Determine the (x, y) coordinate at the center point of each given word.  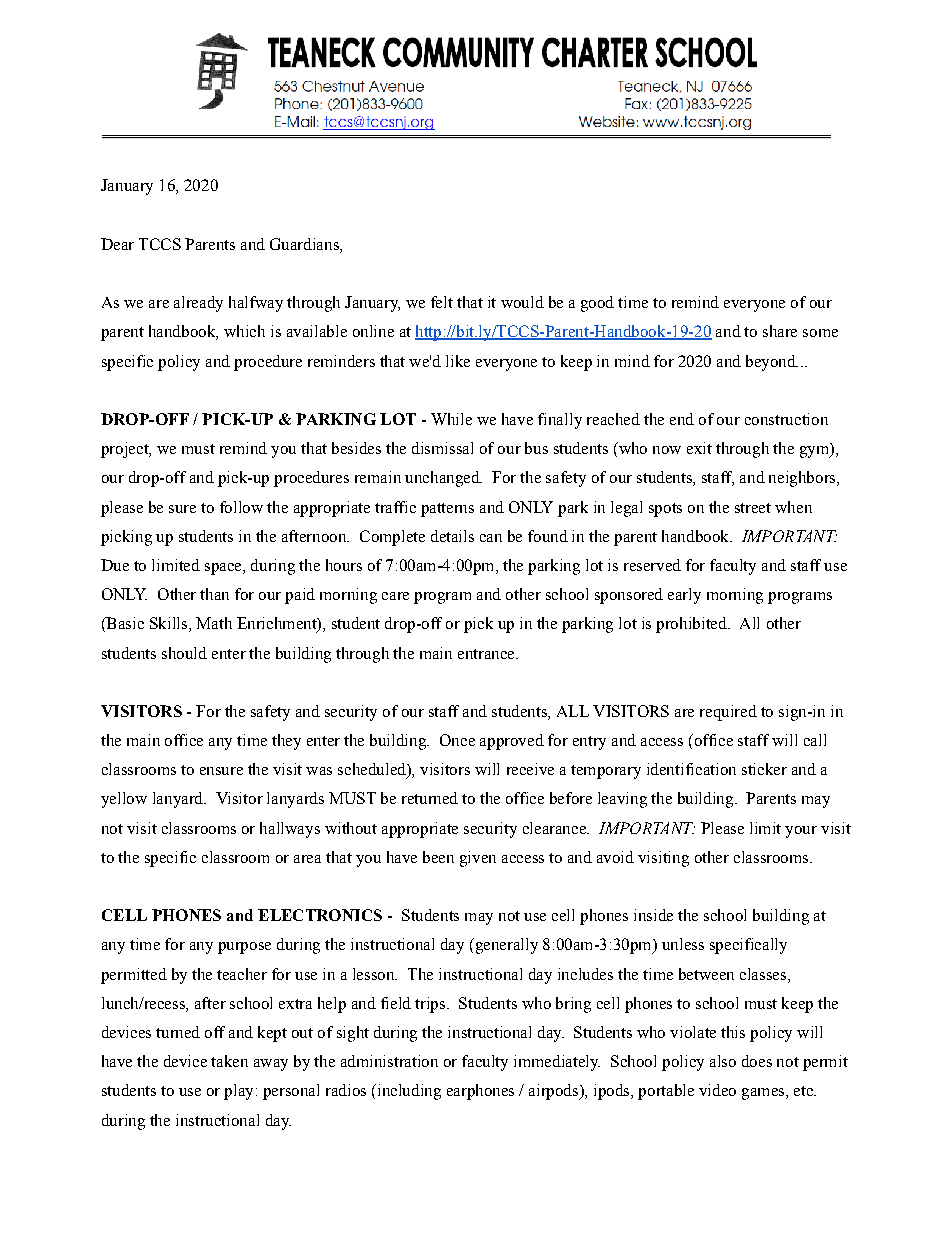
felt (442, 302)
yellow (124, 800)
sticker (764, 769)
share (780, 331)
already (198, 304)
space (224, 569)
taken (229, 1061)
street (753, 508)
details (452, 536)
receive (530, 769)
